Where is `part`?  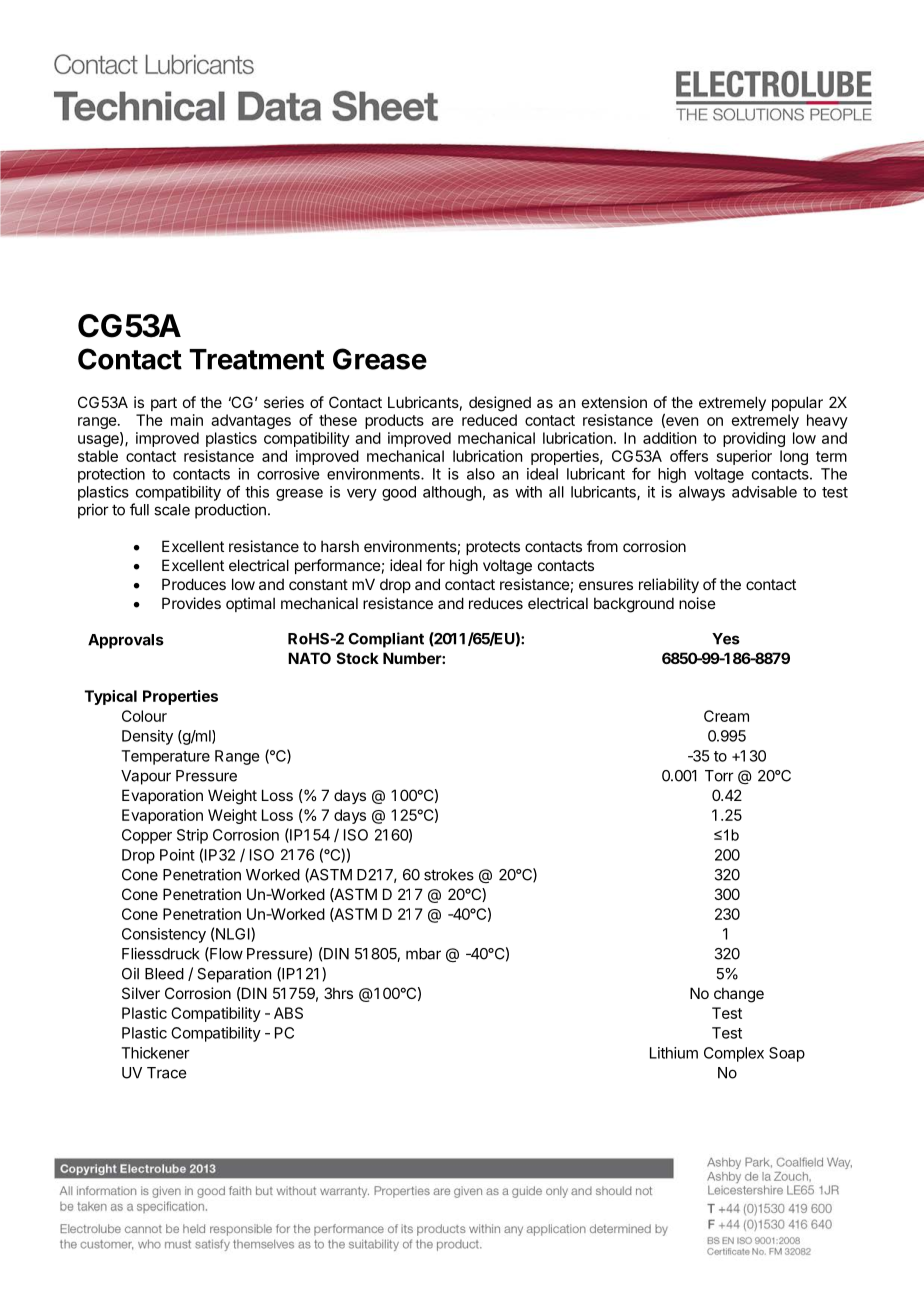
part is located at coordinates (164, 404).
